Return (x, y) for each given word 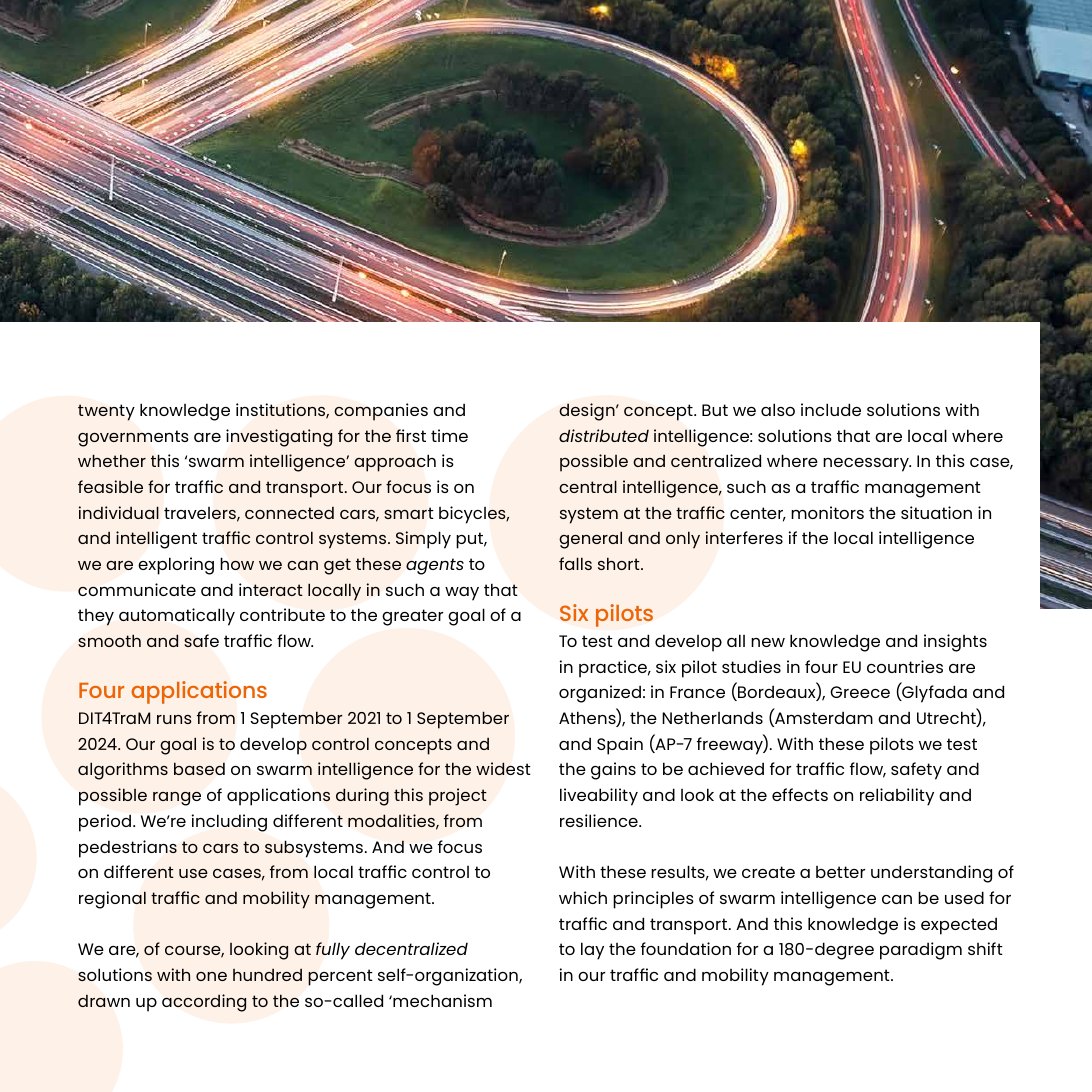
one (211, 976)
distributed (604, 435)
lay (592, 951)
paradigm (921, 951)
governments (133, 438)
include (831, 409)
